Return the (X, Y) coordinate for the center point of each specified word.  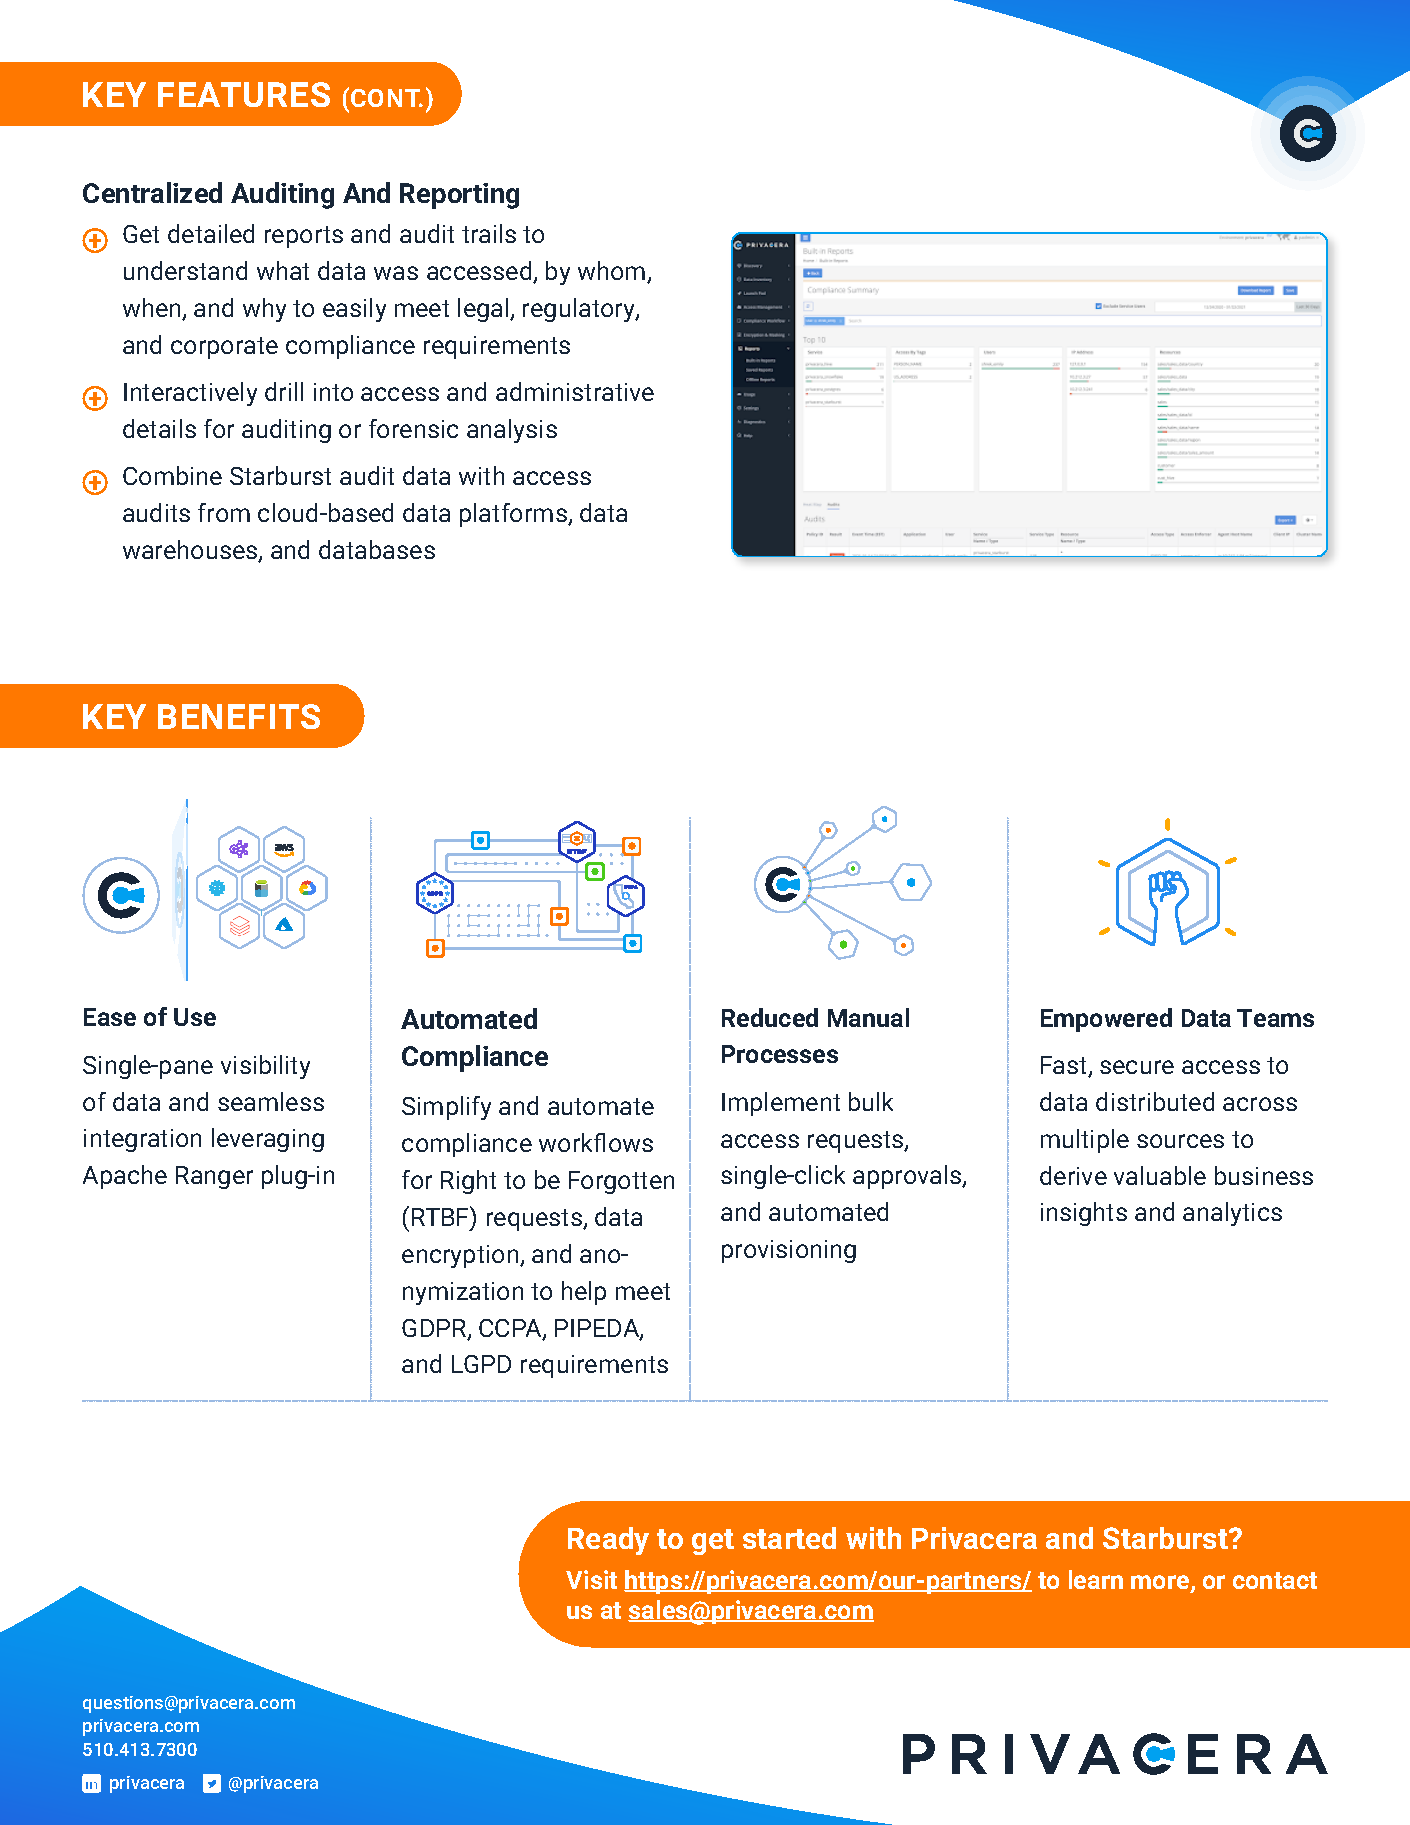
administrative (575, 391)
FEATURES (244, 94)
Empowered (1106, 1020)
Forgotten (621, 1182)
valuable (1160, 1175)
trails (489, 233)
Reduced (770, 1017)
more (1161, 1583)
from (224, 512)
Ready (608, 1541)
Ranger (214, 1177)
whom (613, 272)
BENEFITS (239, 716)
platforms (514, 515)
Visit (591, 1579)
